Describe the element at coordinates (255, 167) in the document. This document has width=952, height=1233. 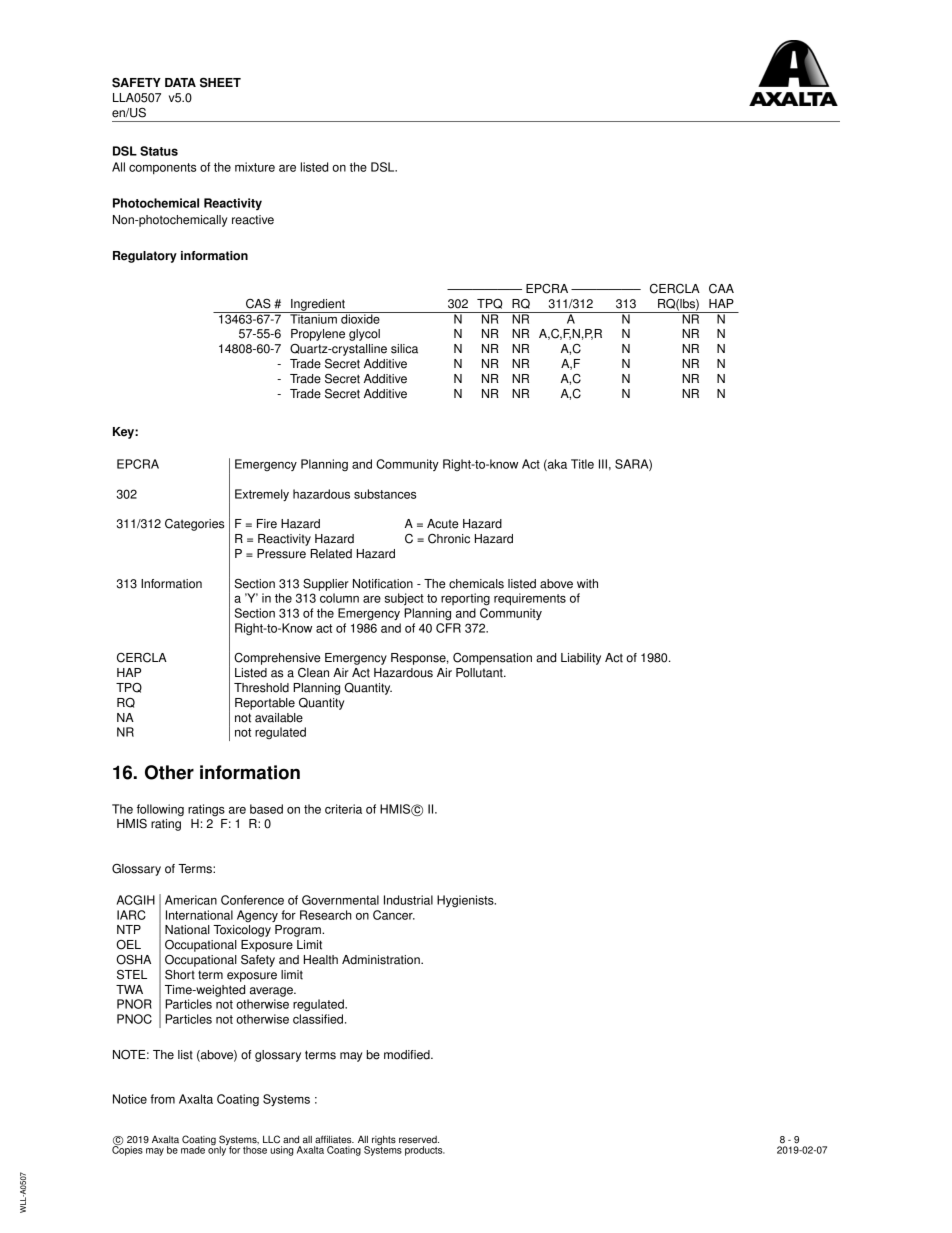
I see `mixture` at that location.
